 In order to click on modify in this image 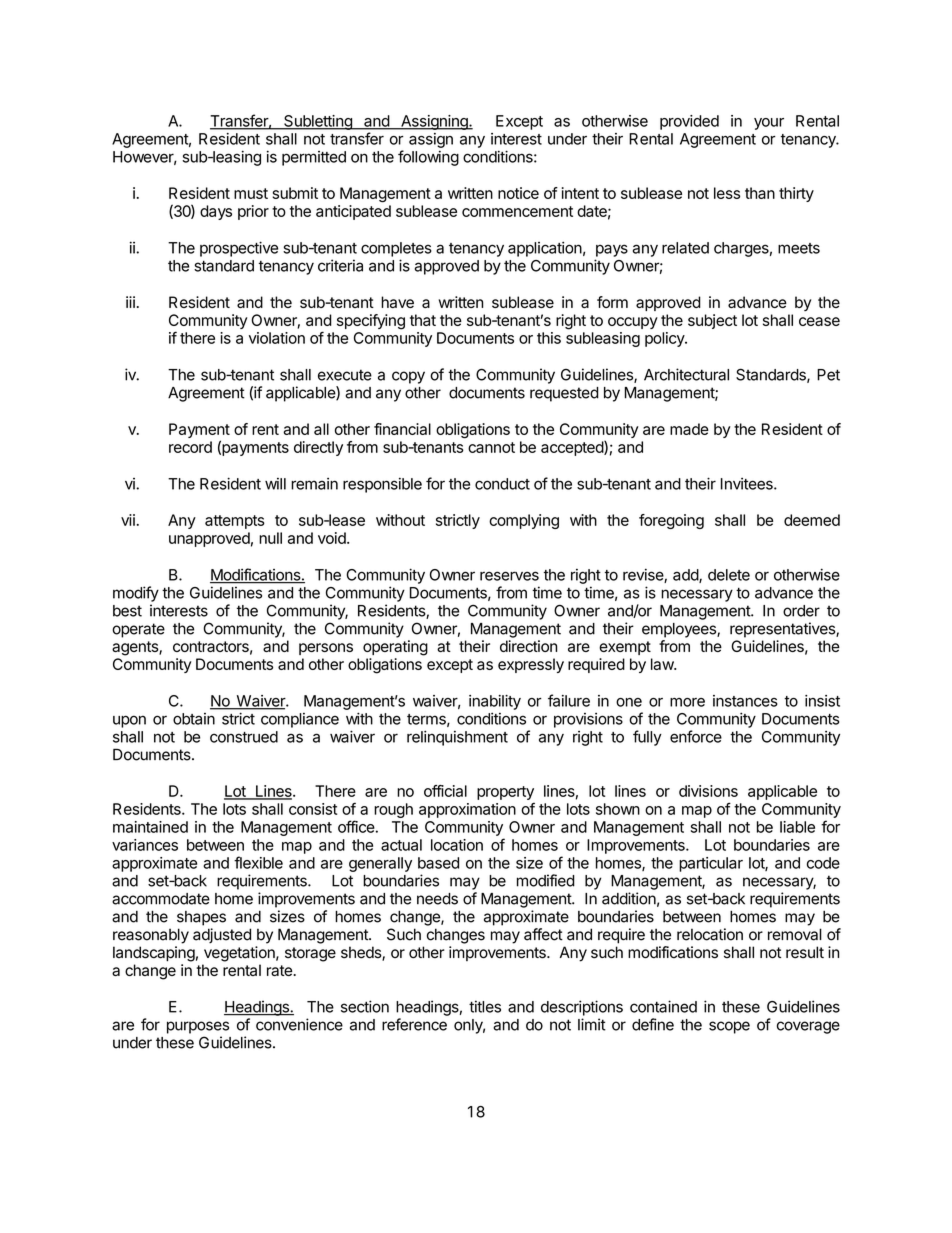, I will do `click(136, 594)`.
